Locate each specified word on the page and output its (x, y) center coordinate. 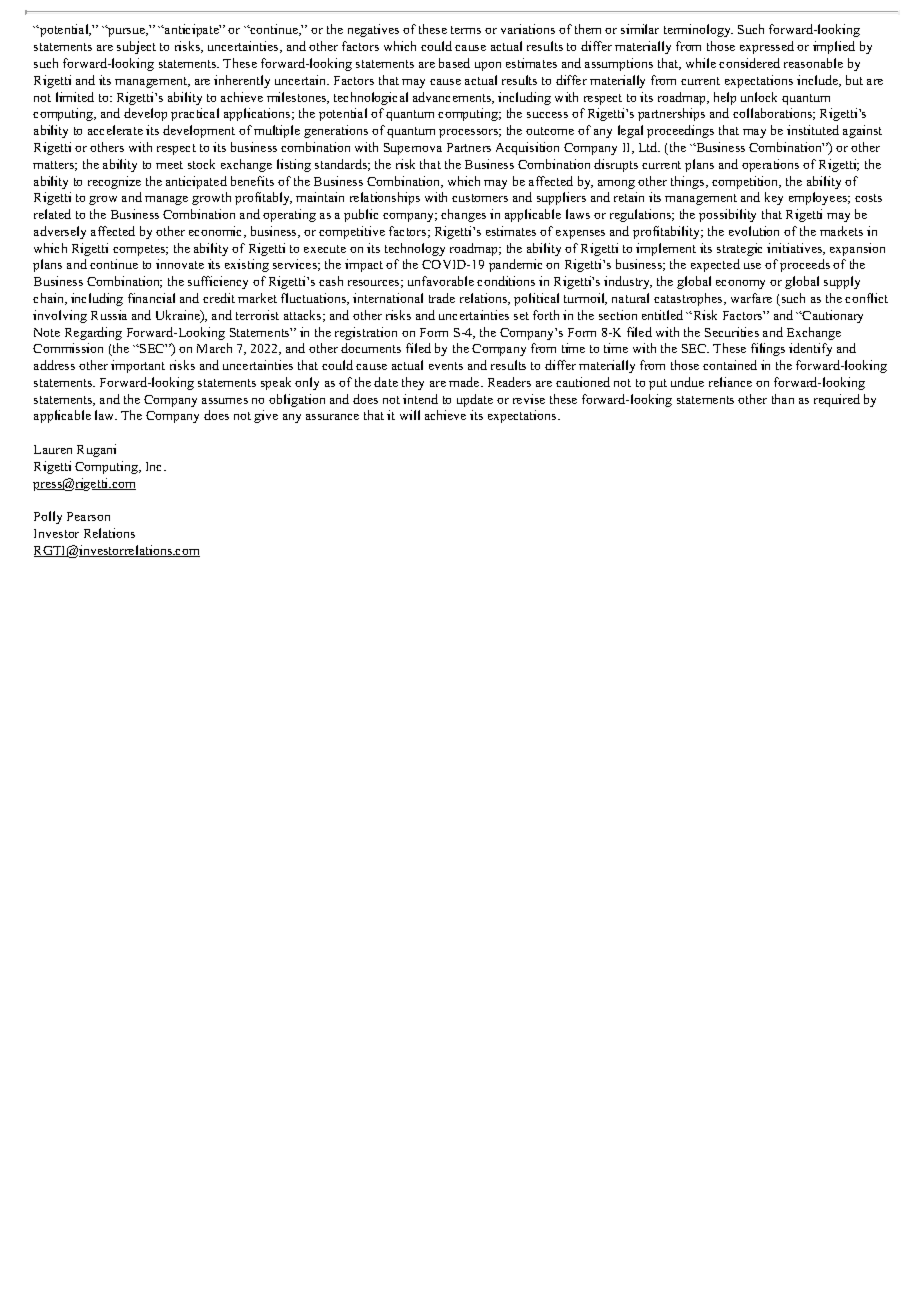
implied (834, 47)
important (138, 366)
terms (466, 30)
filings (768, 349)
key (774, 198)
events (446, 366)
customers (480, 198)
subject (136, 47)
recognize (114, 182)
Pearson (88, 516)
